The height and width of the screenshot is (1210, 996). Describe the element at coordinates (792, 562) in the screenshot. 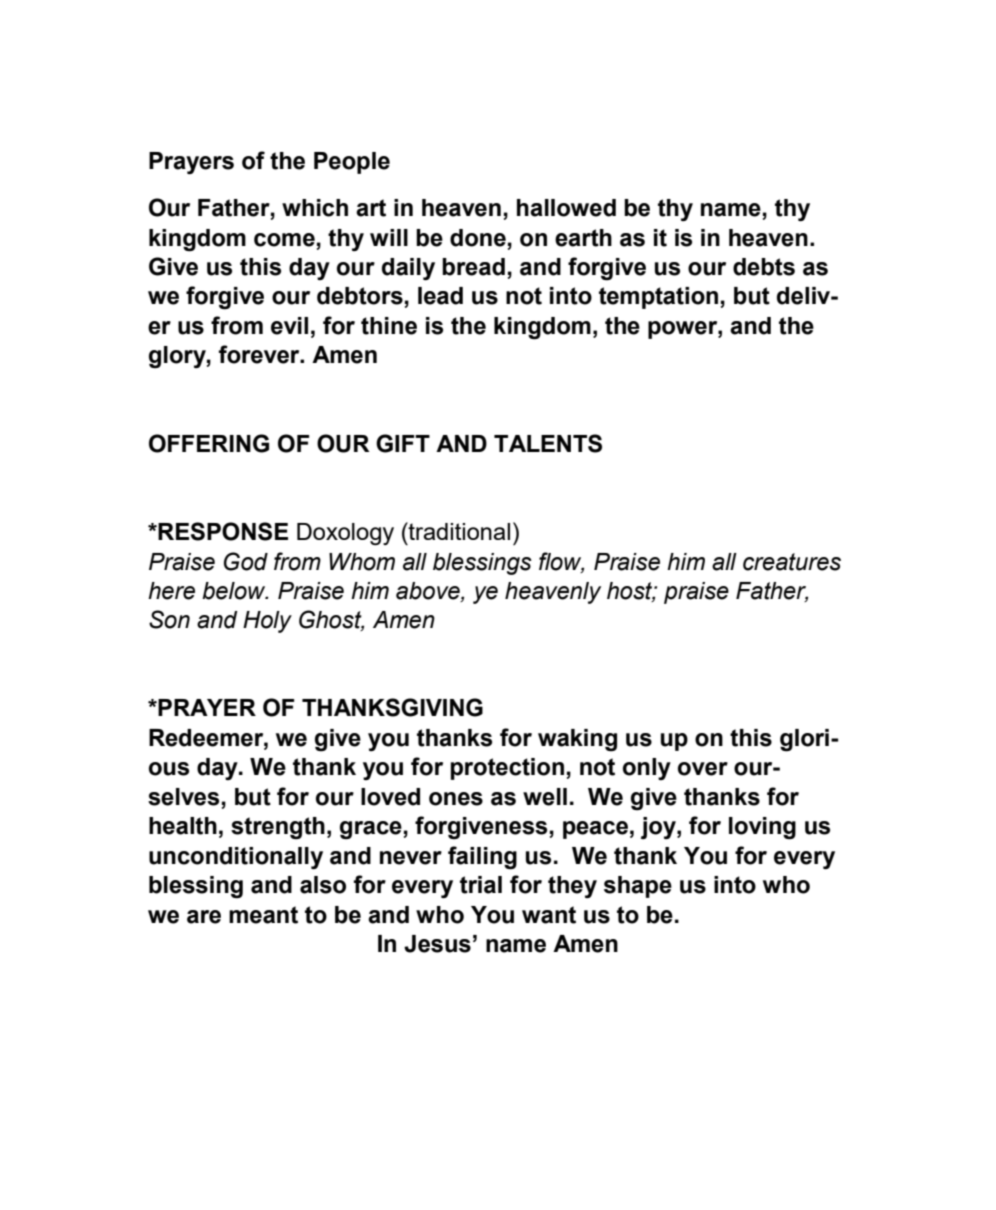

I see `creatures` at that location.
